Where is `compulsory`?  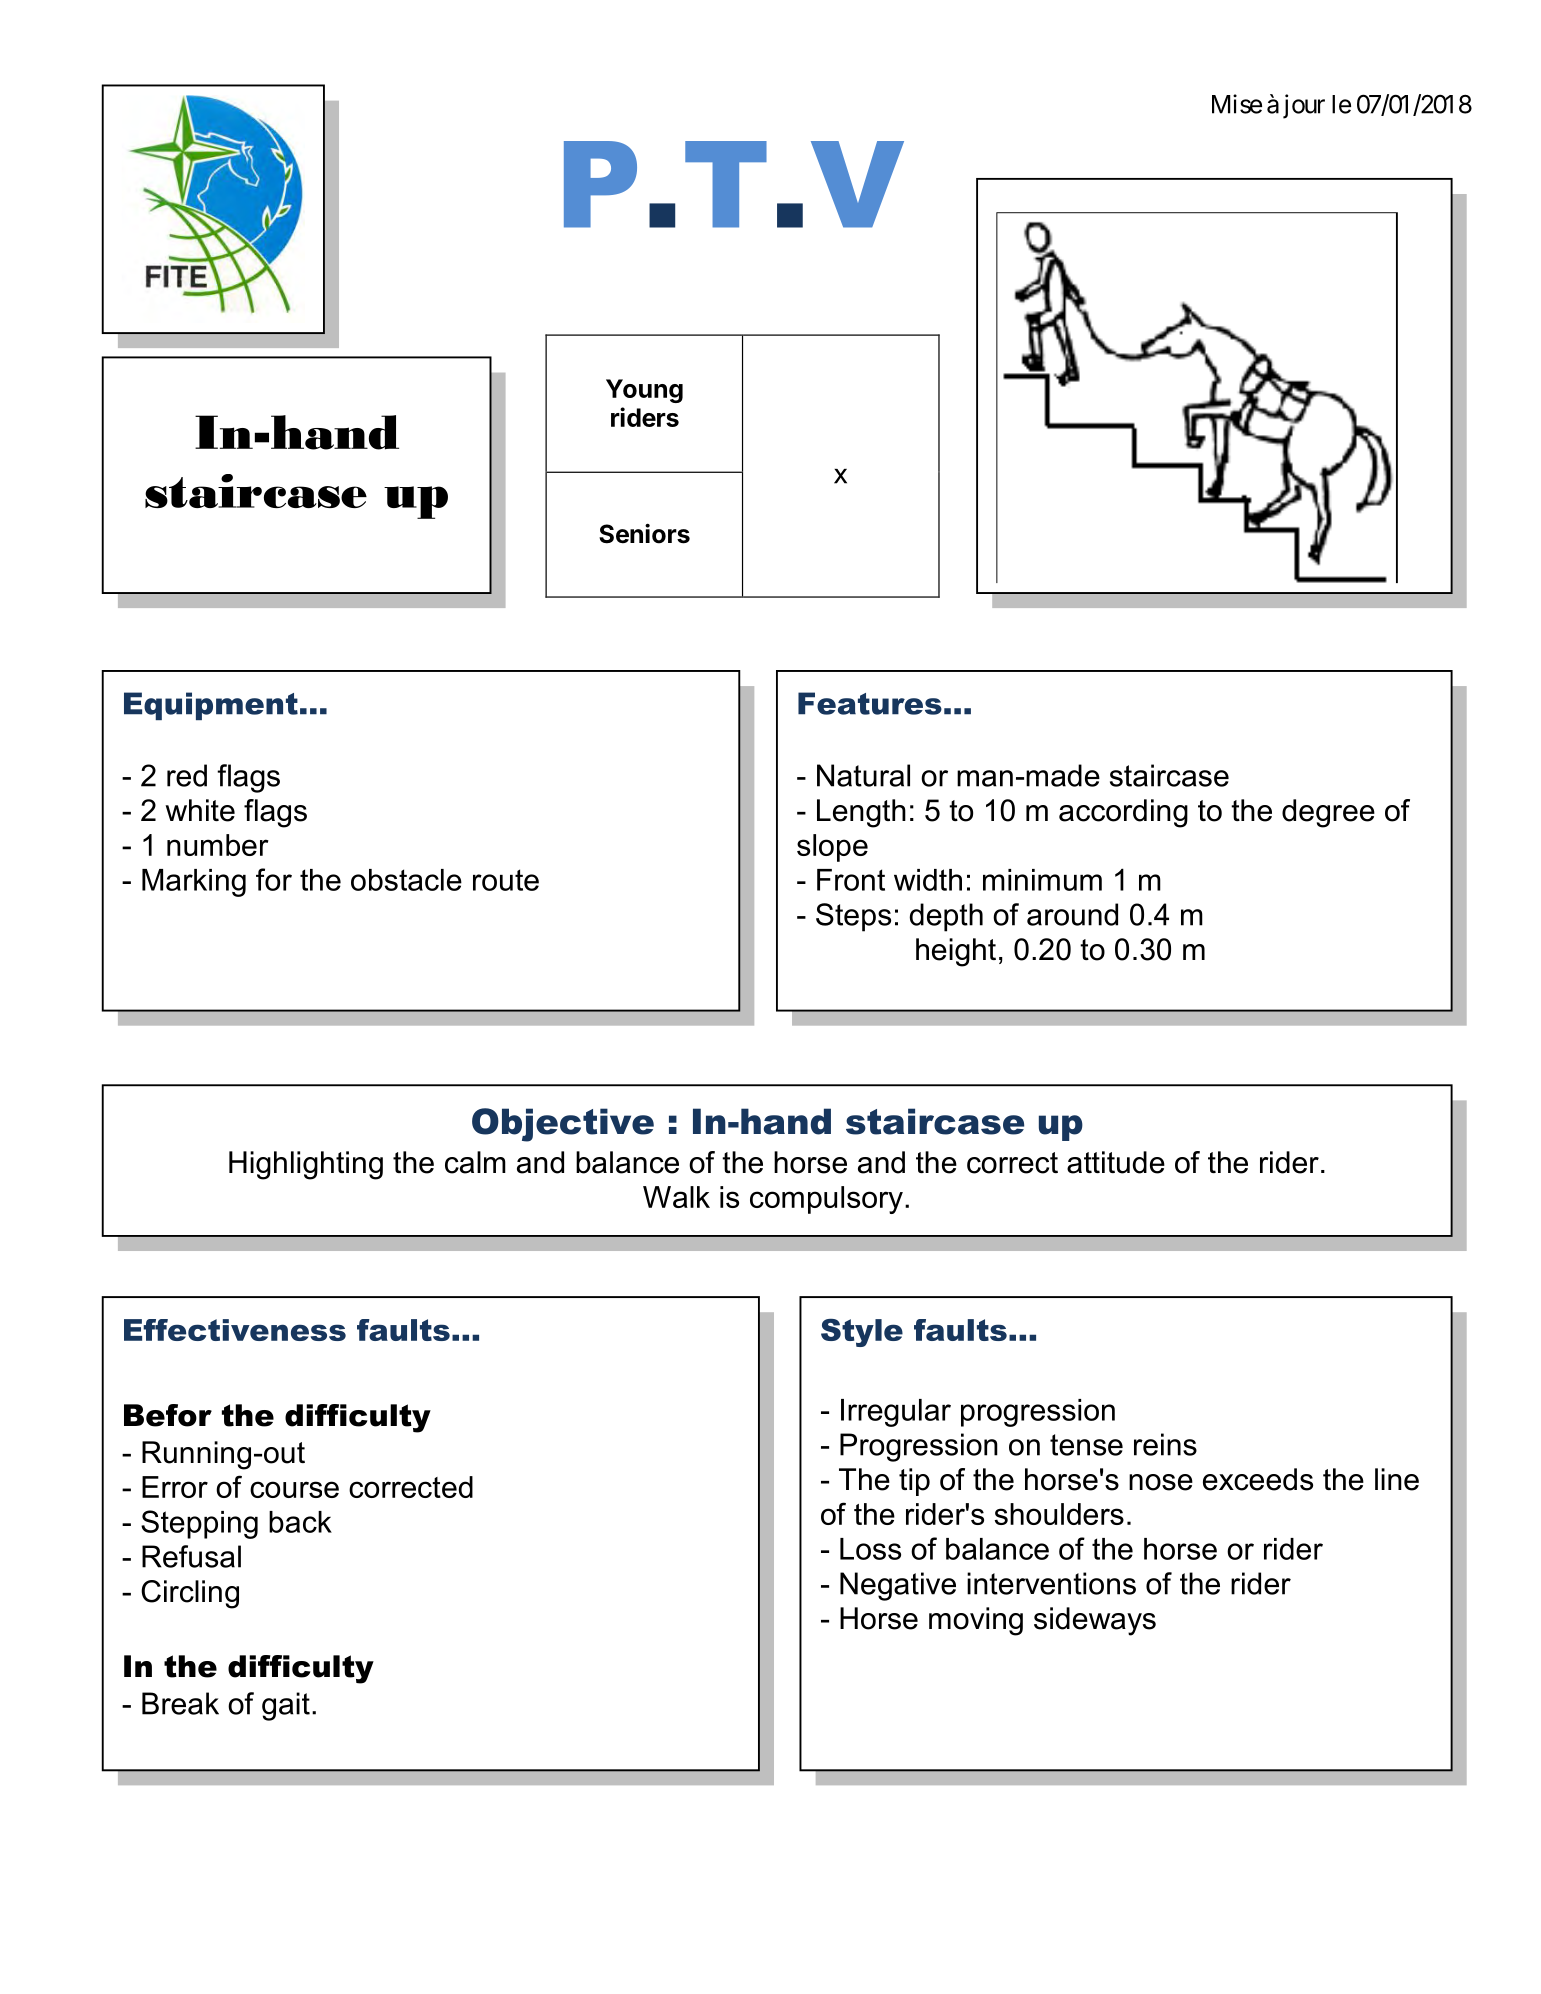
compulsory is located at coordinates (826, 1200).
